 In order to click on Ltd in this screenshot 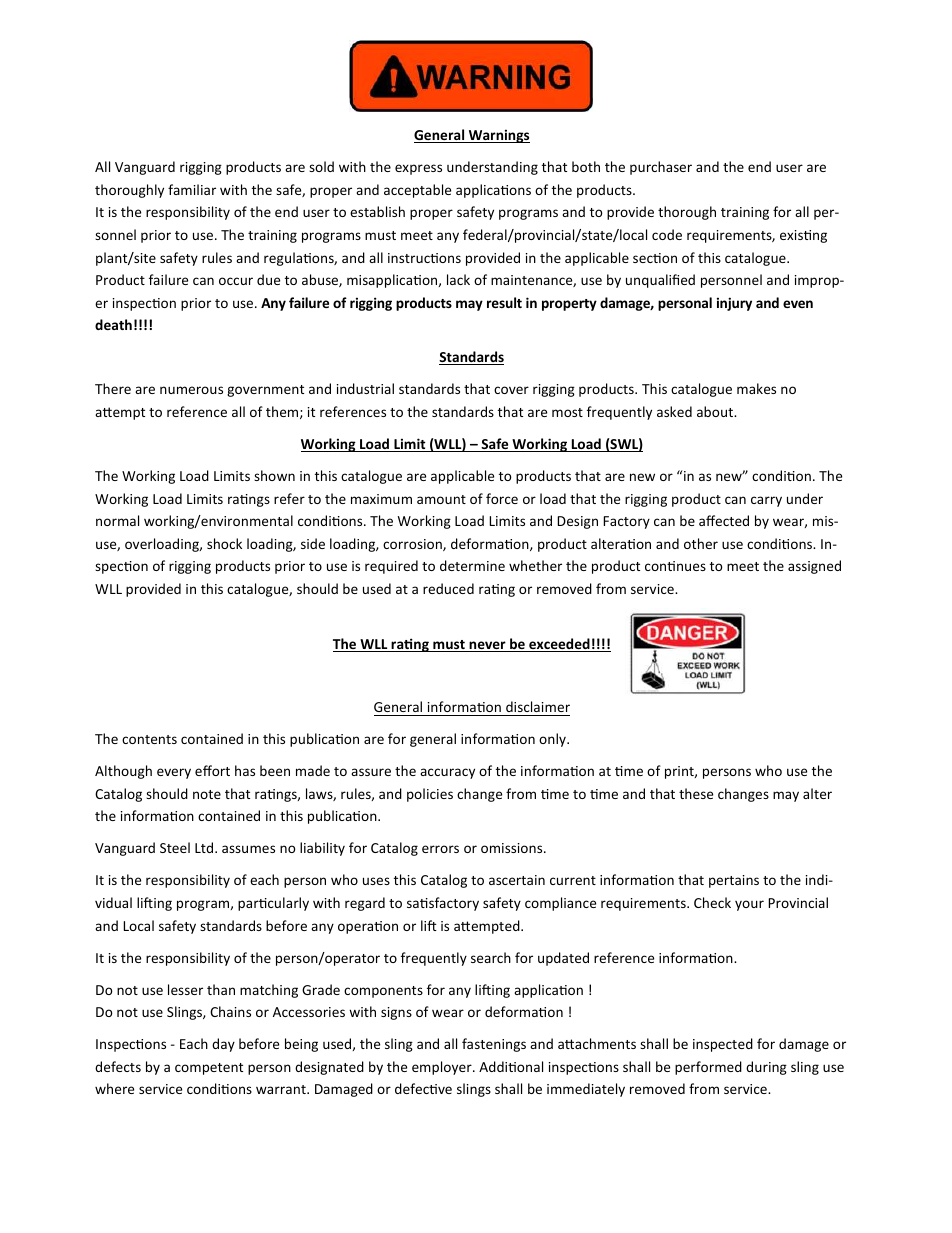, I will do `click(205, 847)`.
